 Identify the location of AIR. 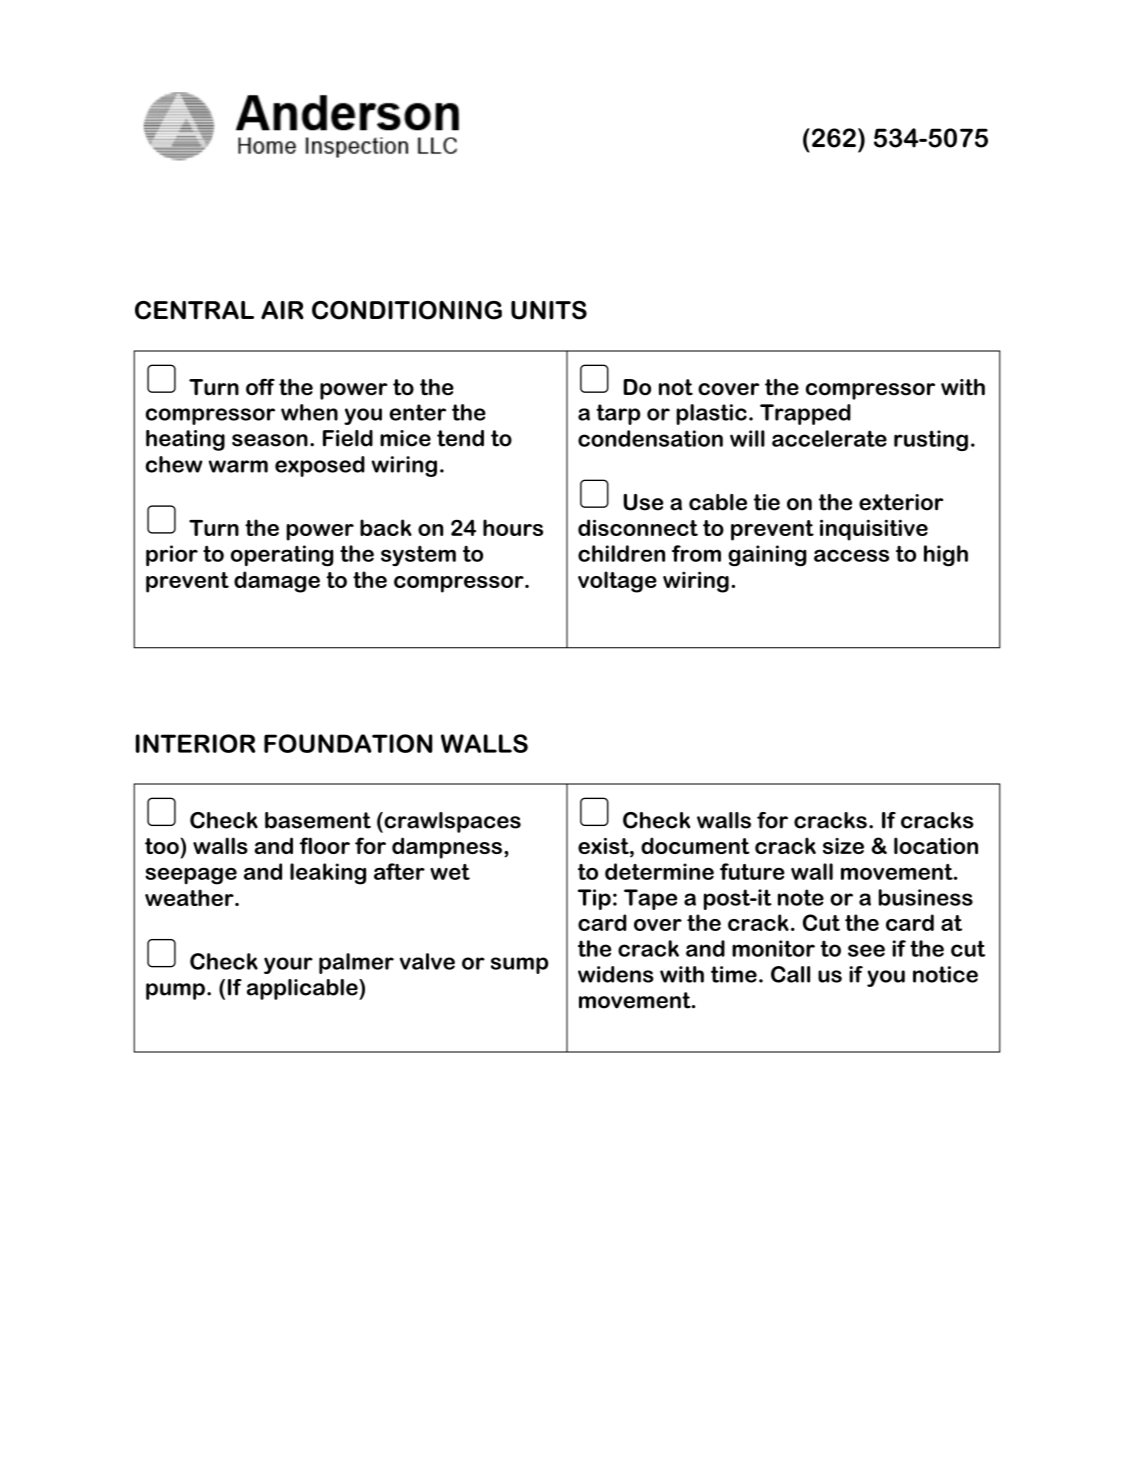
(282, 310).
